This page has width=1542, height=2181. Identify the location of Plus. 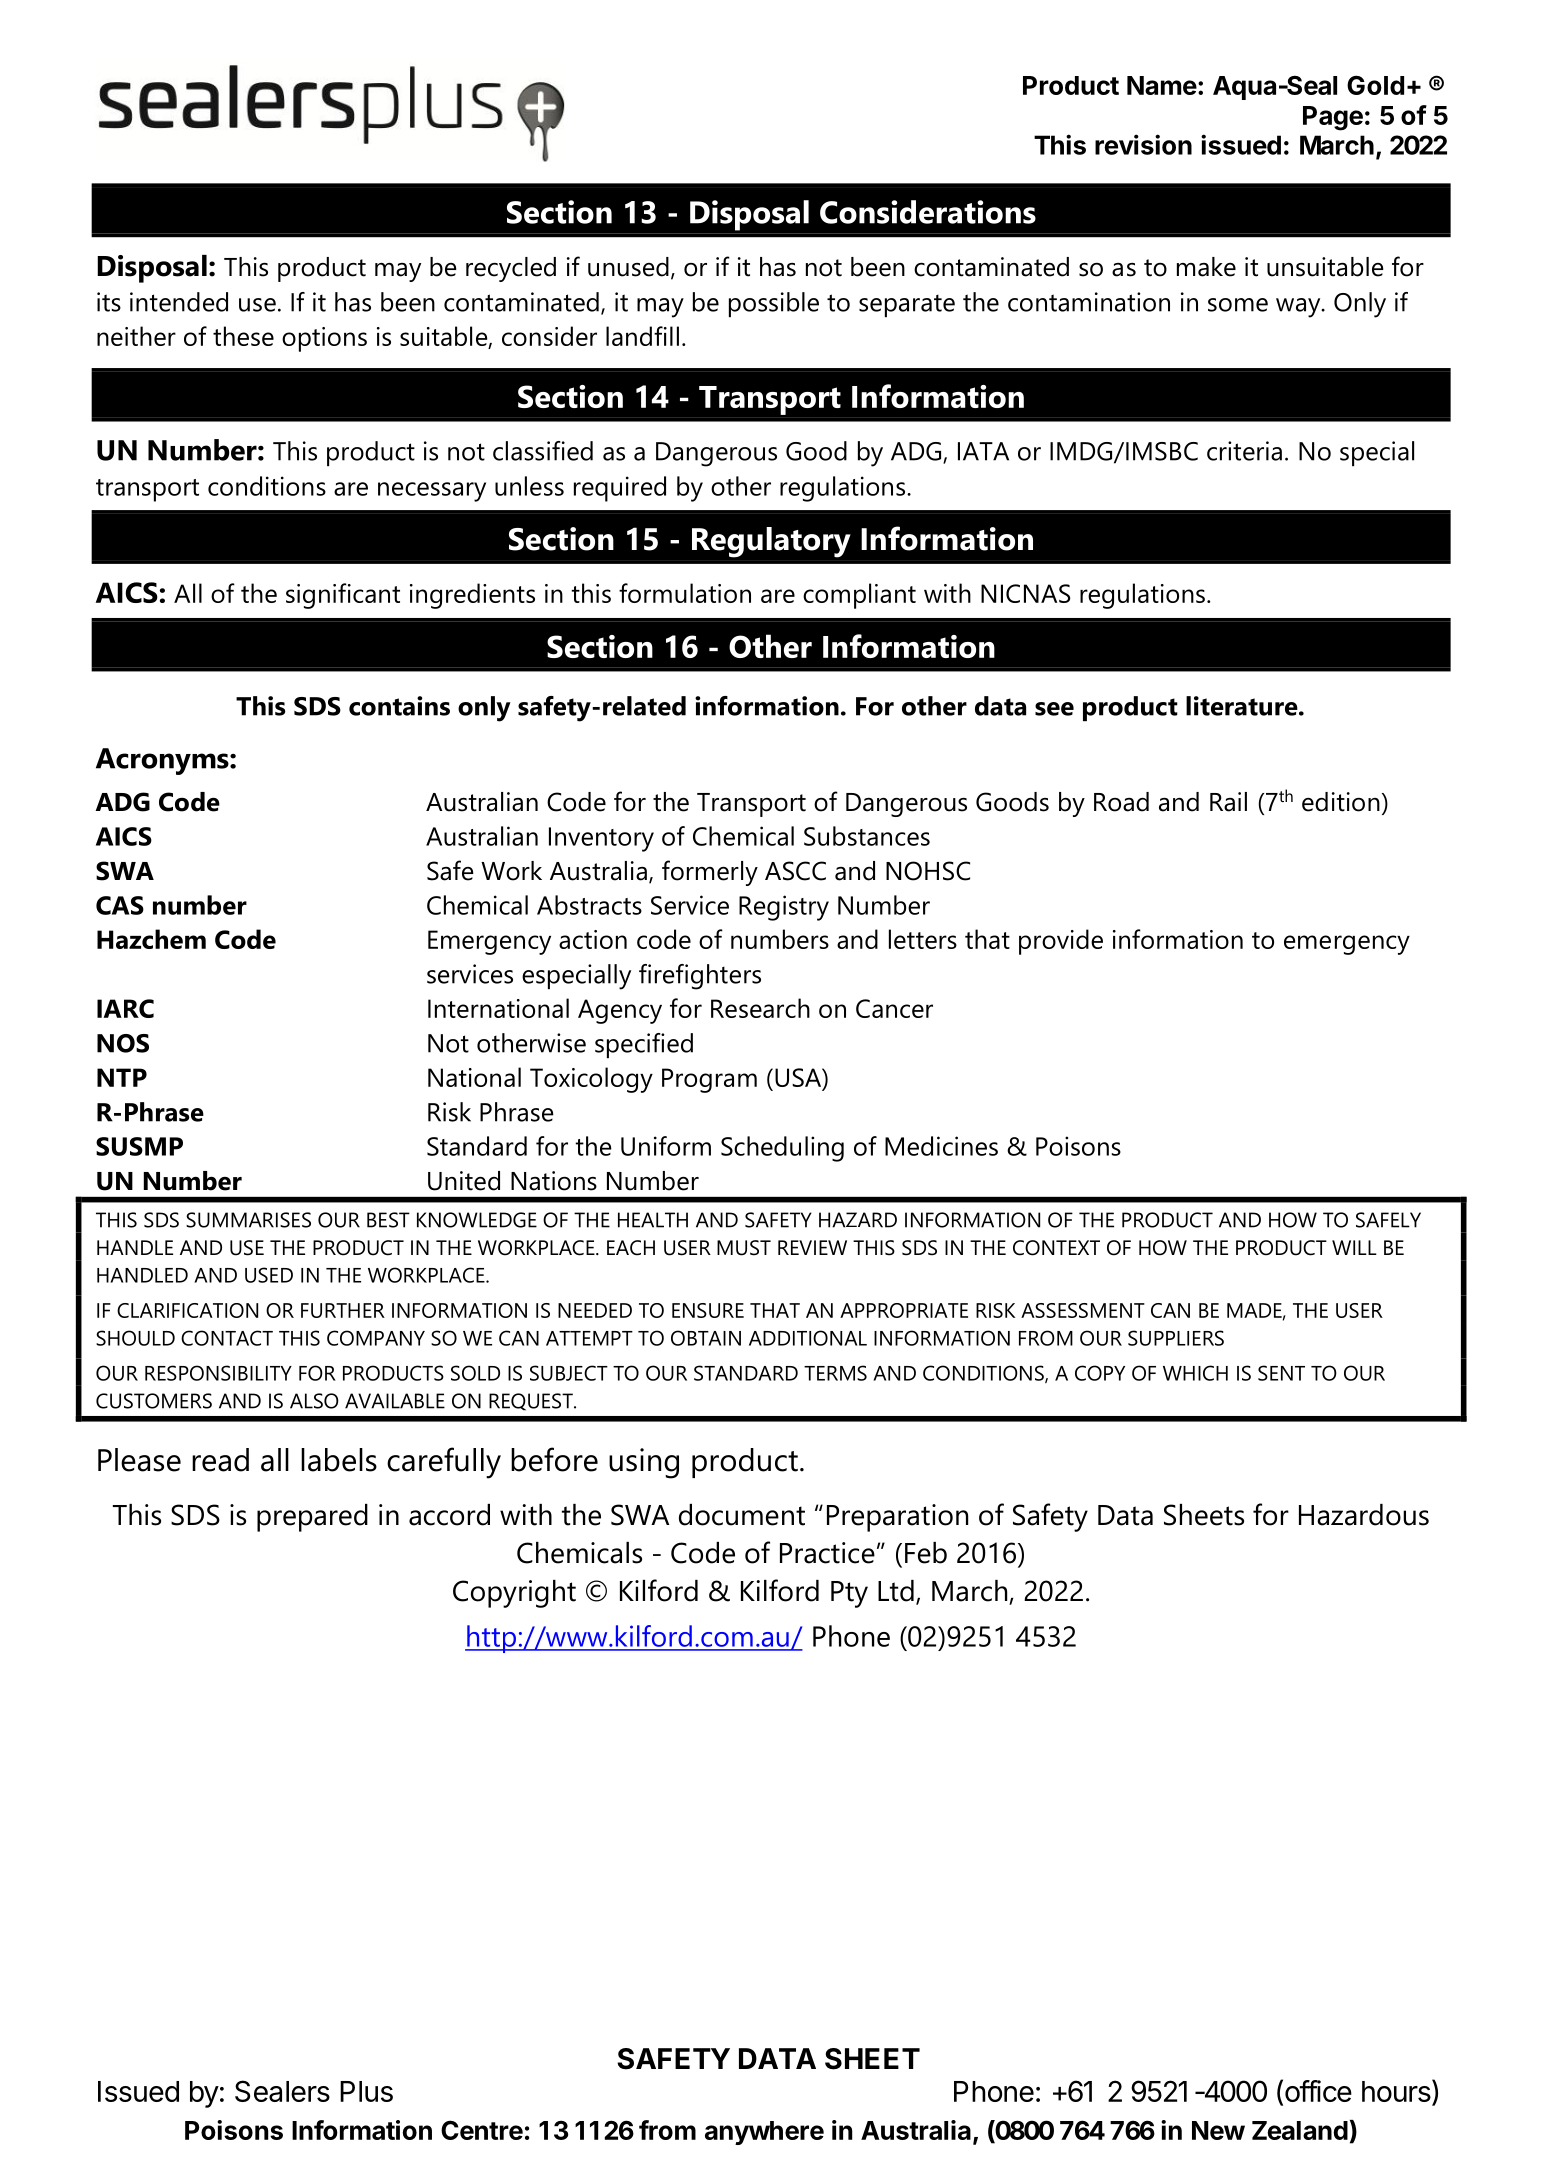
(366, 2091).
